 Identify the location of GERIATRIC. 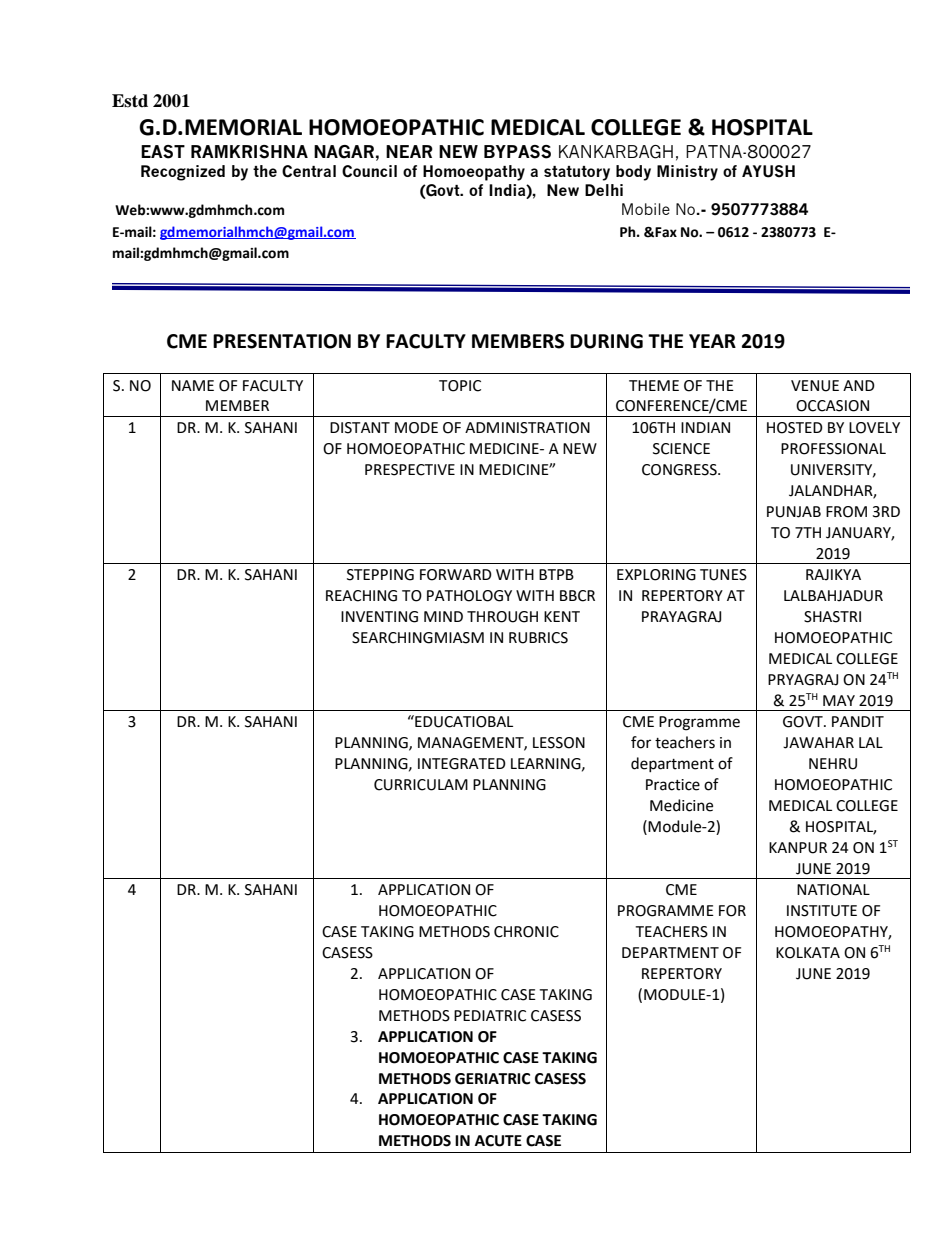
(492, 1079).
